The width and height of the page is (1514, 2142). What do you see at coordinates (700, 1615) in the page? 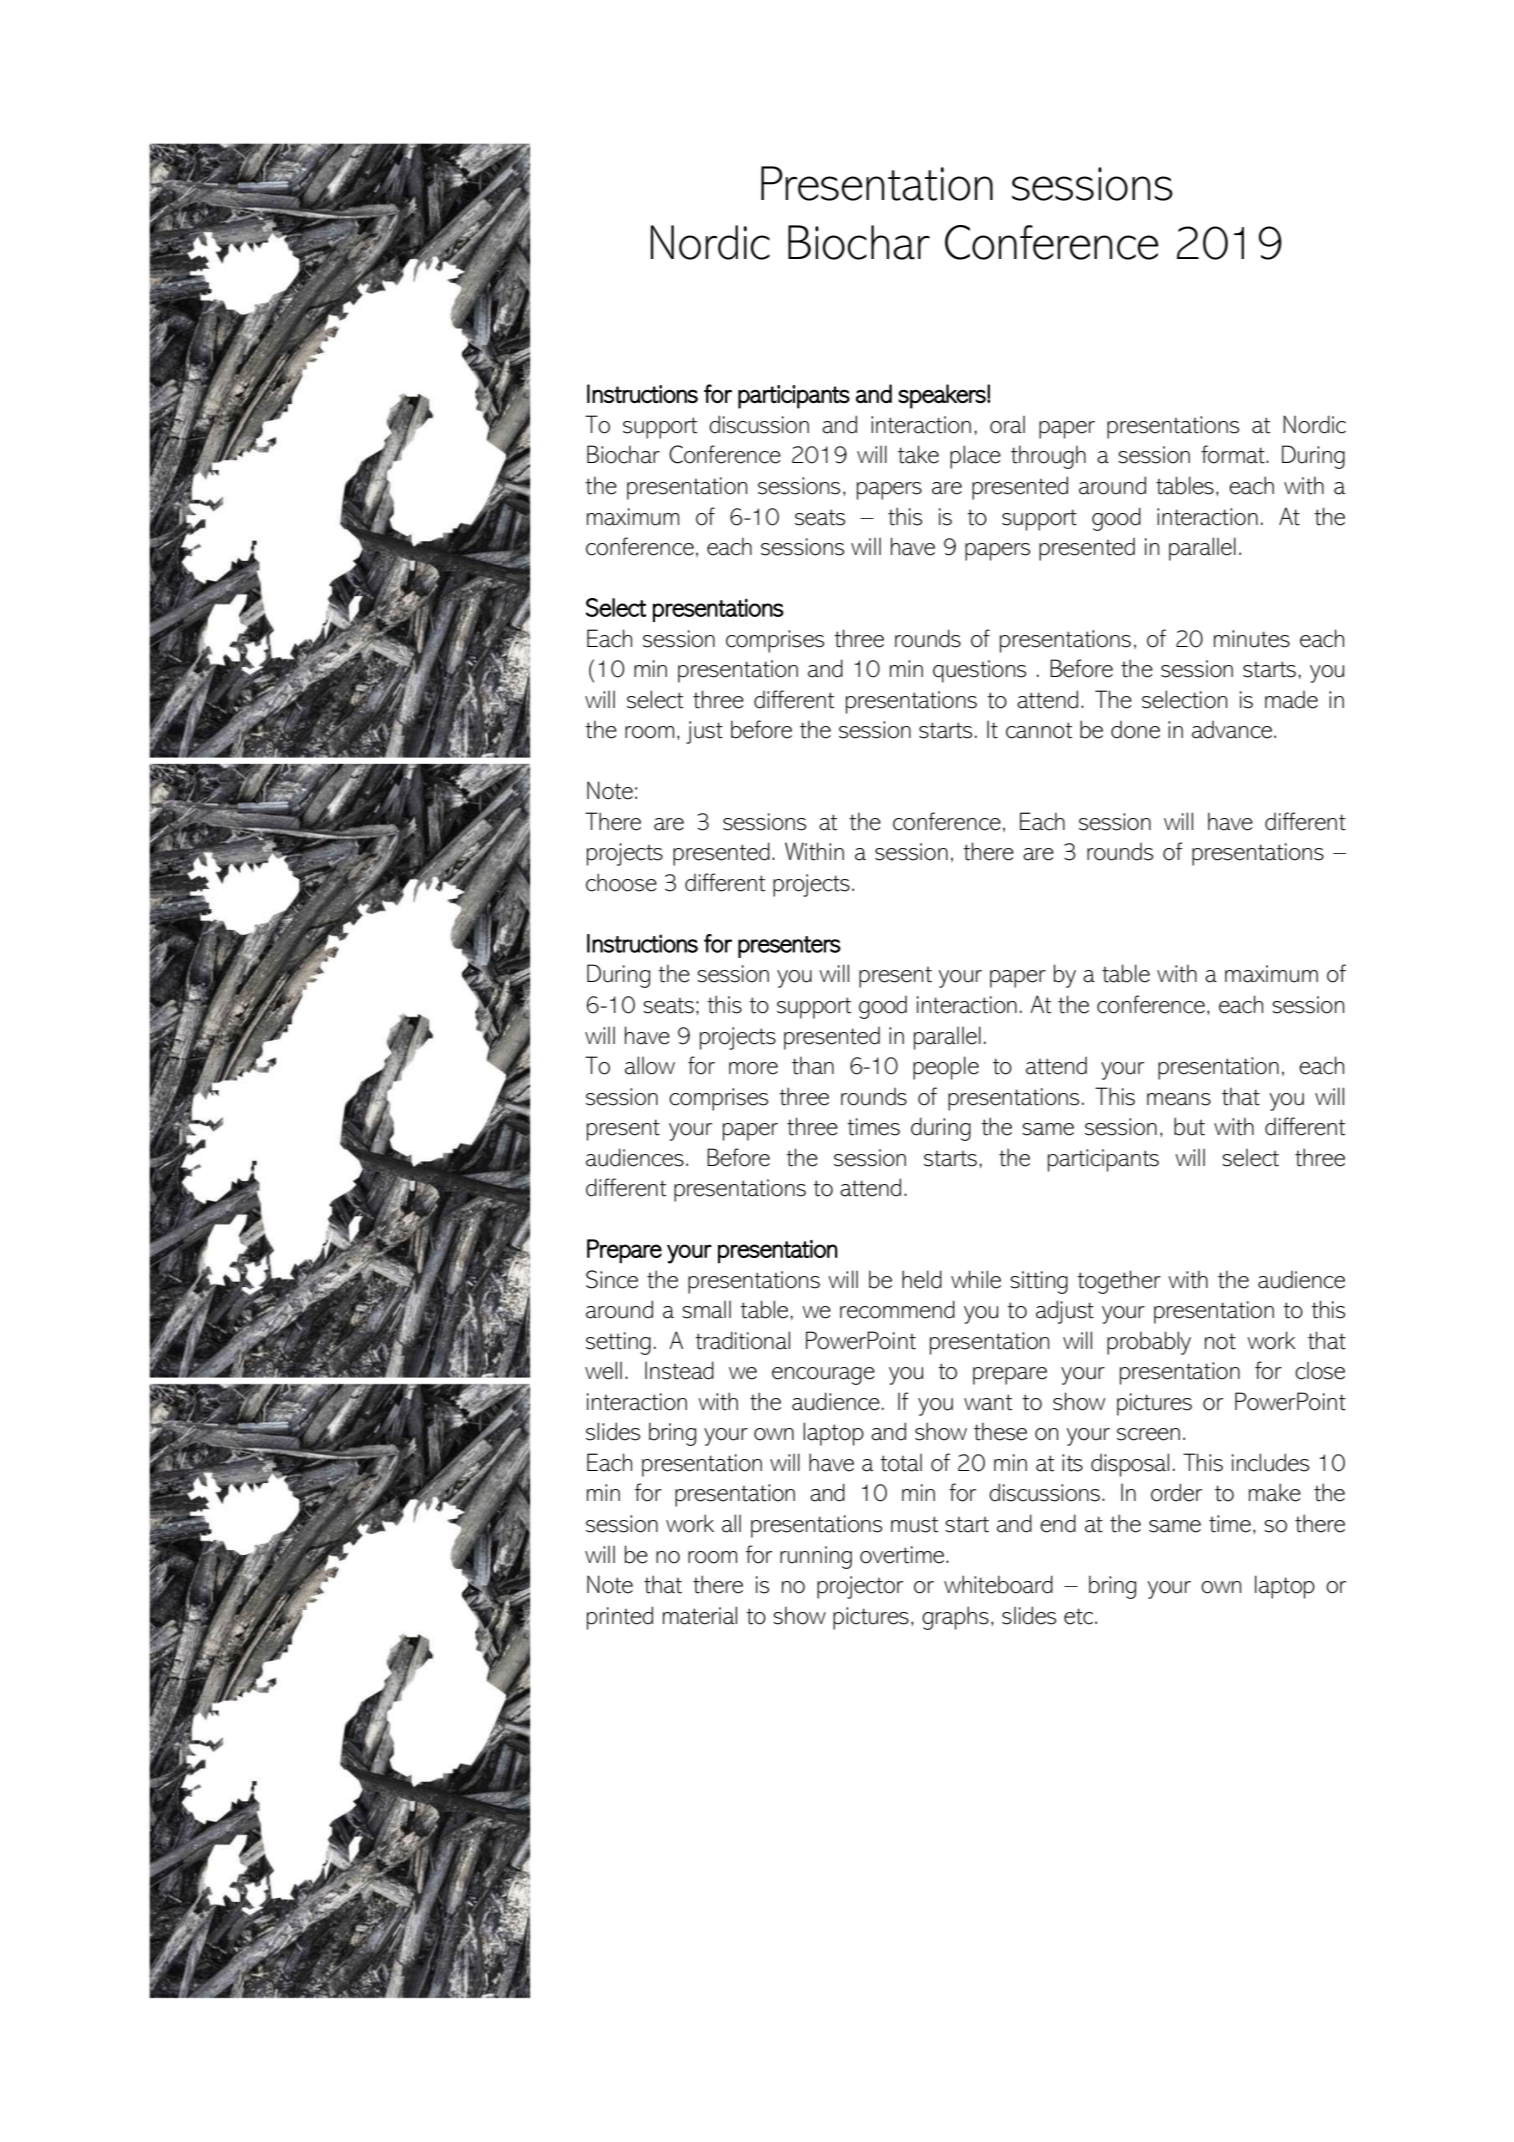
I see `material` at bounding box center [700, 1615].
